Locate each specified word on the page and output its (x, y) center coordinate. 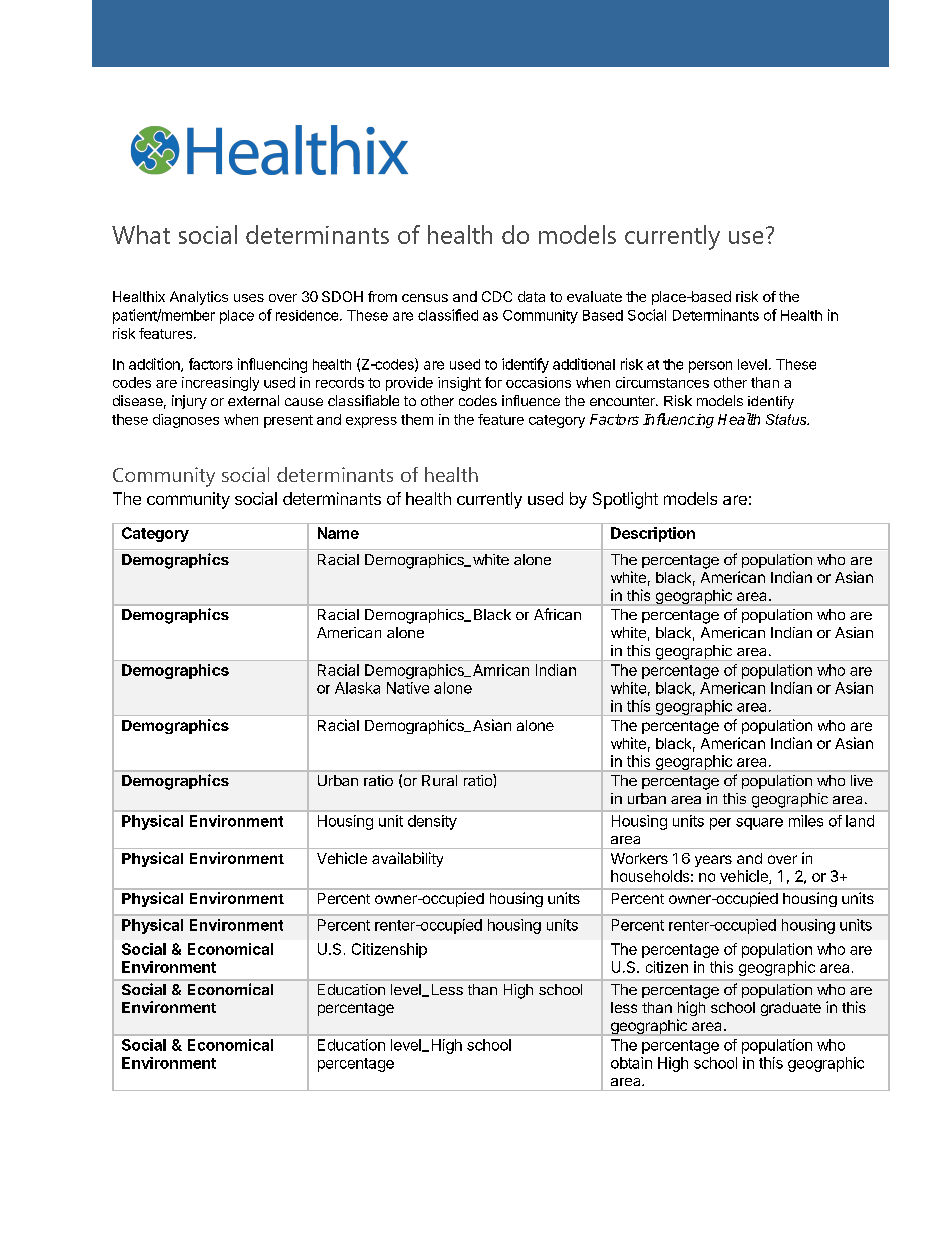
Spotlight (625, 500)
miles (806, 821)
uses (249, 298)
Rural (439, 780)
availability (407, 859)
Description (653, 534)
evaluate (594, 296)
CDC (497, 296)
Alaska (357, 688)
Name (338, 533)
